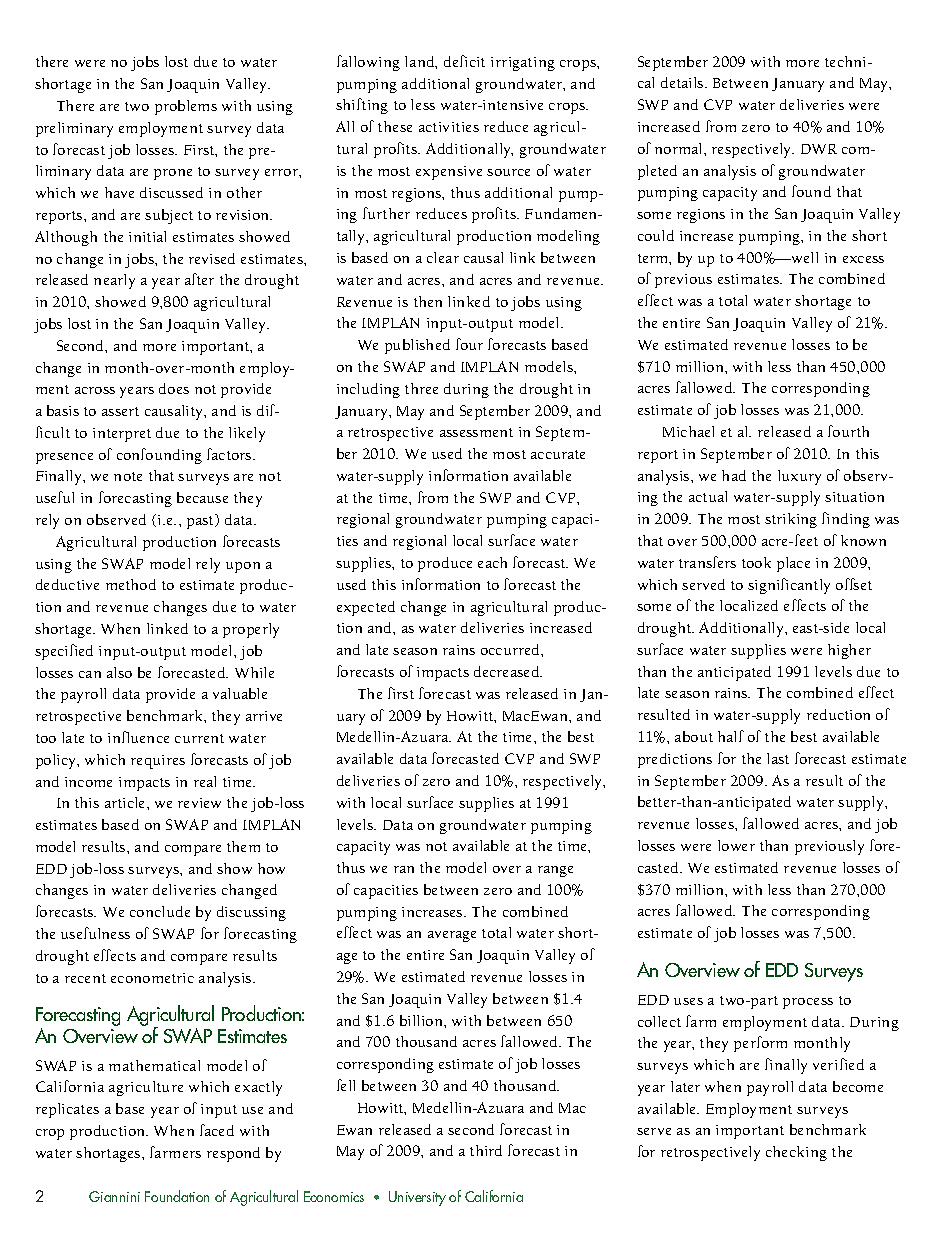 The image size is (952, 1233). I want to click on problems, so click(186, 107).
